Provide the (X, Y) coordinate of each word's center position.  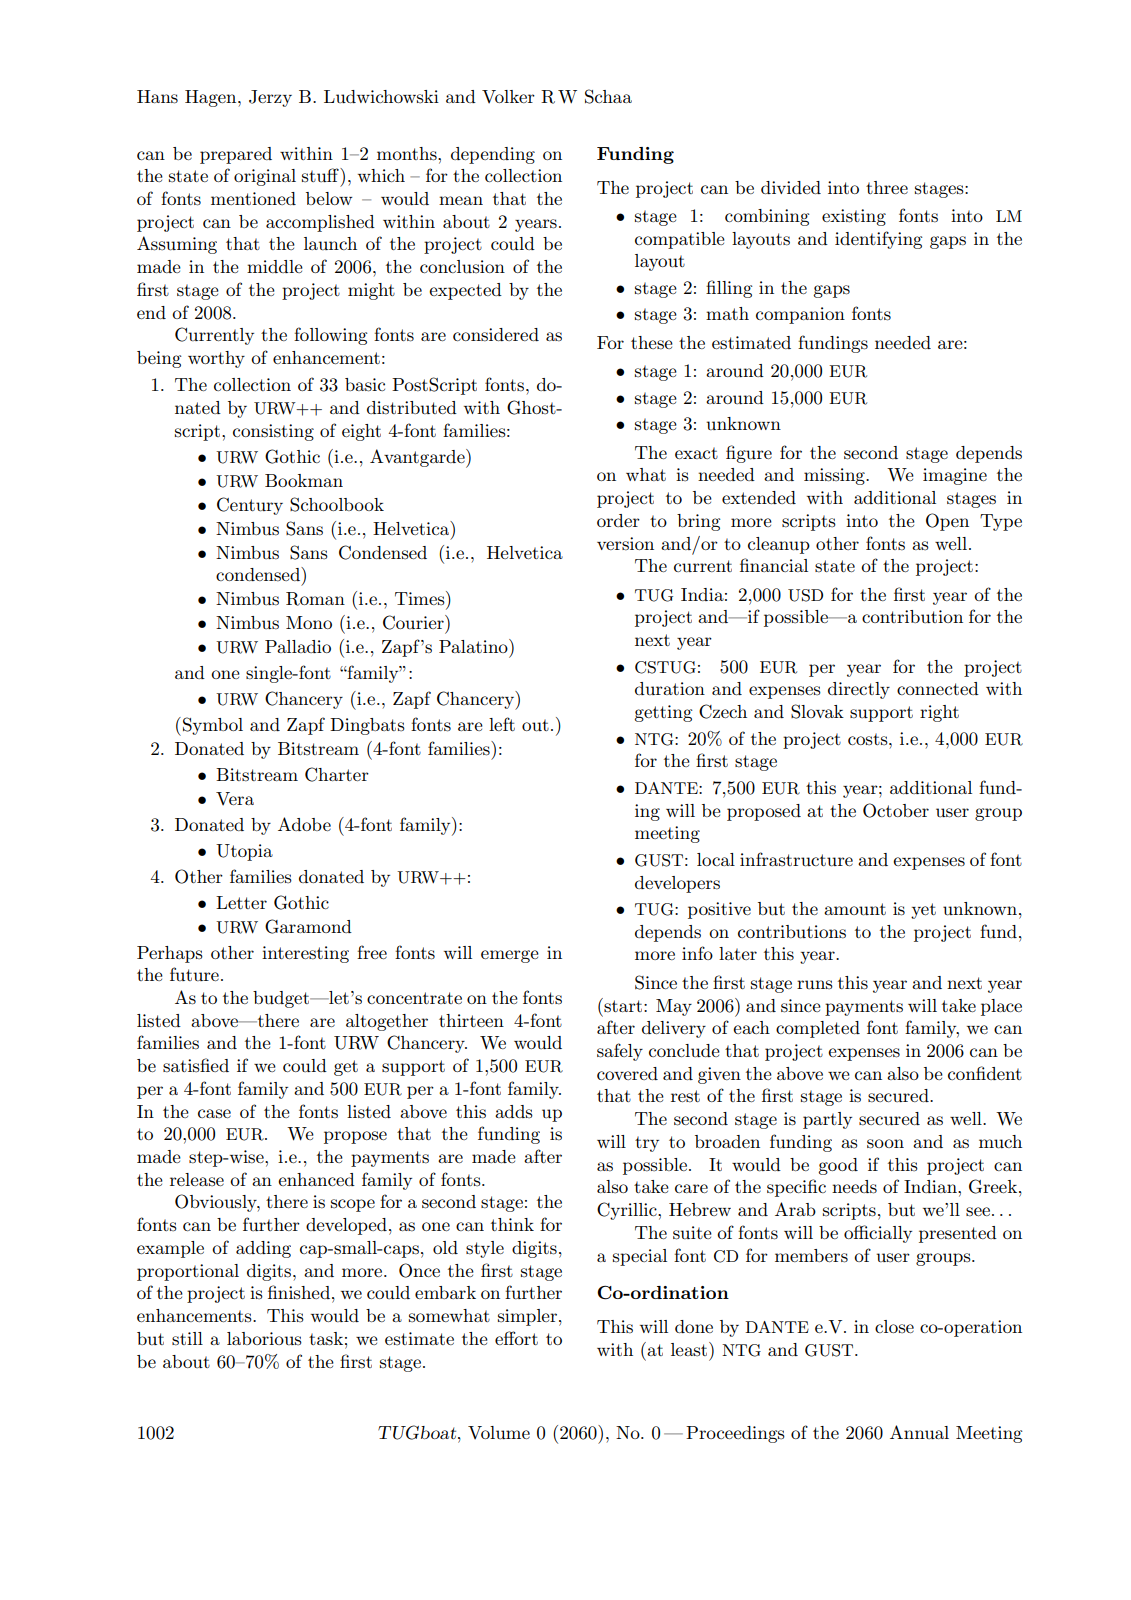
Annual (919, 1432)
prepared (236, 155)
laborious (264, 1339)
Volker (508, 97)
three (887, 187)
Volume (499, 1433)
